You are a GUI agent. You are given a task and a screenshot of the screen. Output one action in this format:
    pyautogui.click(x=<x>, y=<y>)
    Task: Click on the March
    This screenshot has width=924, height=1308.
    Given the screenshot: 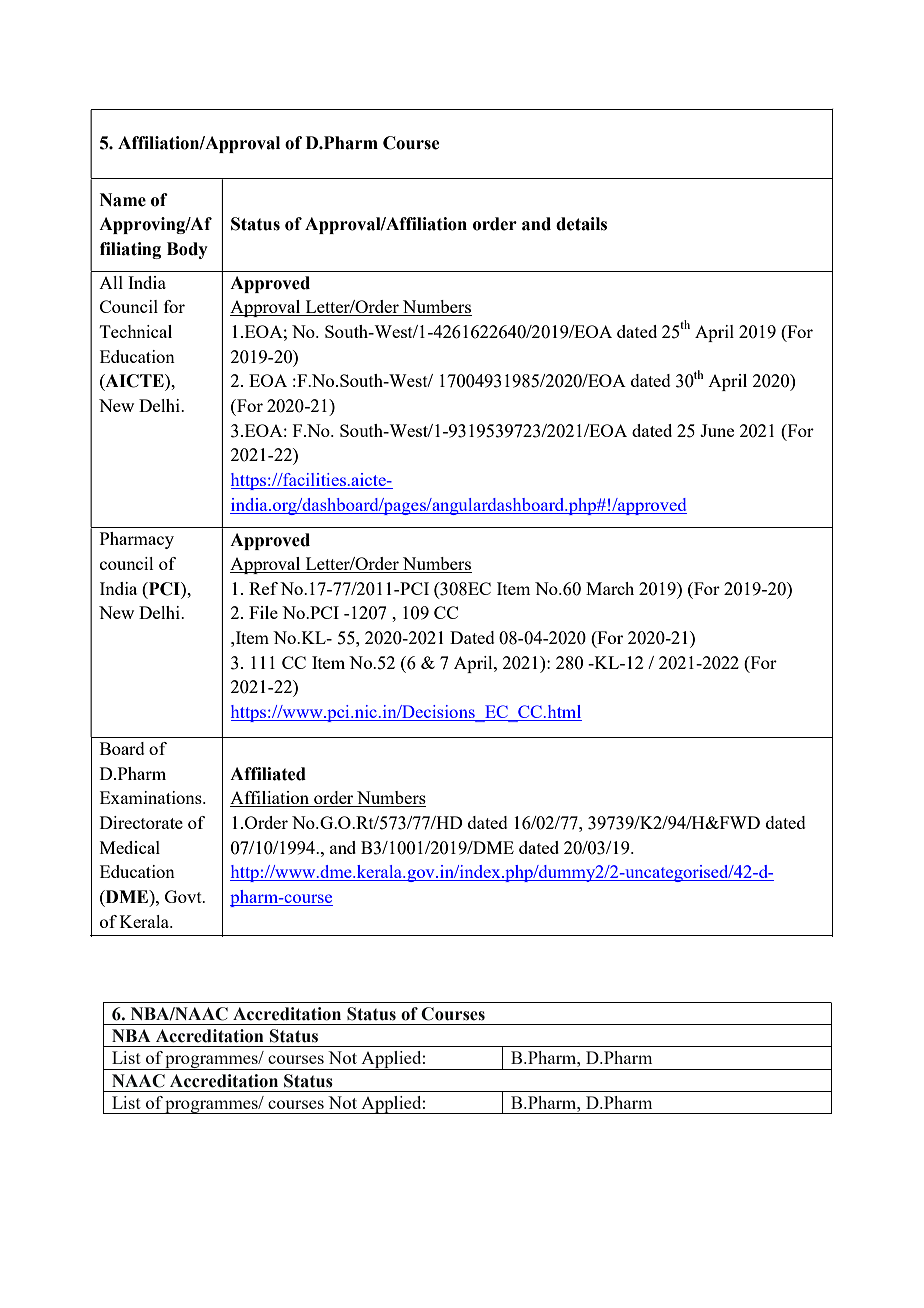 What is the action you would take?
    pyautogui.click(x=610, y=588)
